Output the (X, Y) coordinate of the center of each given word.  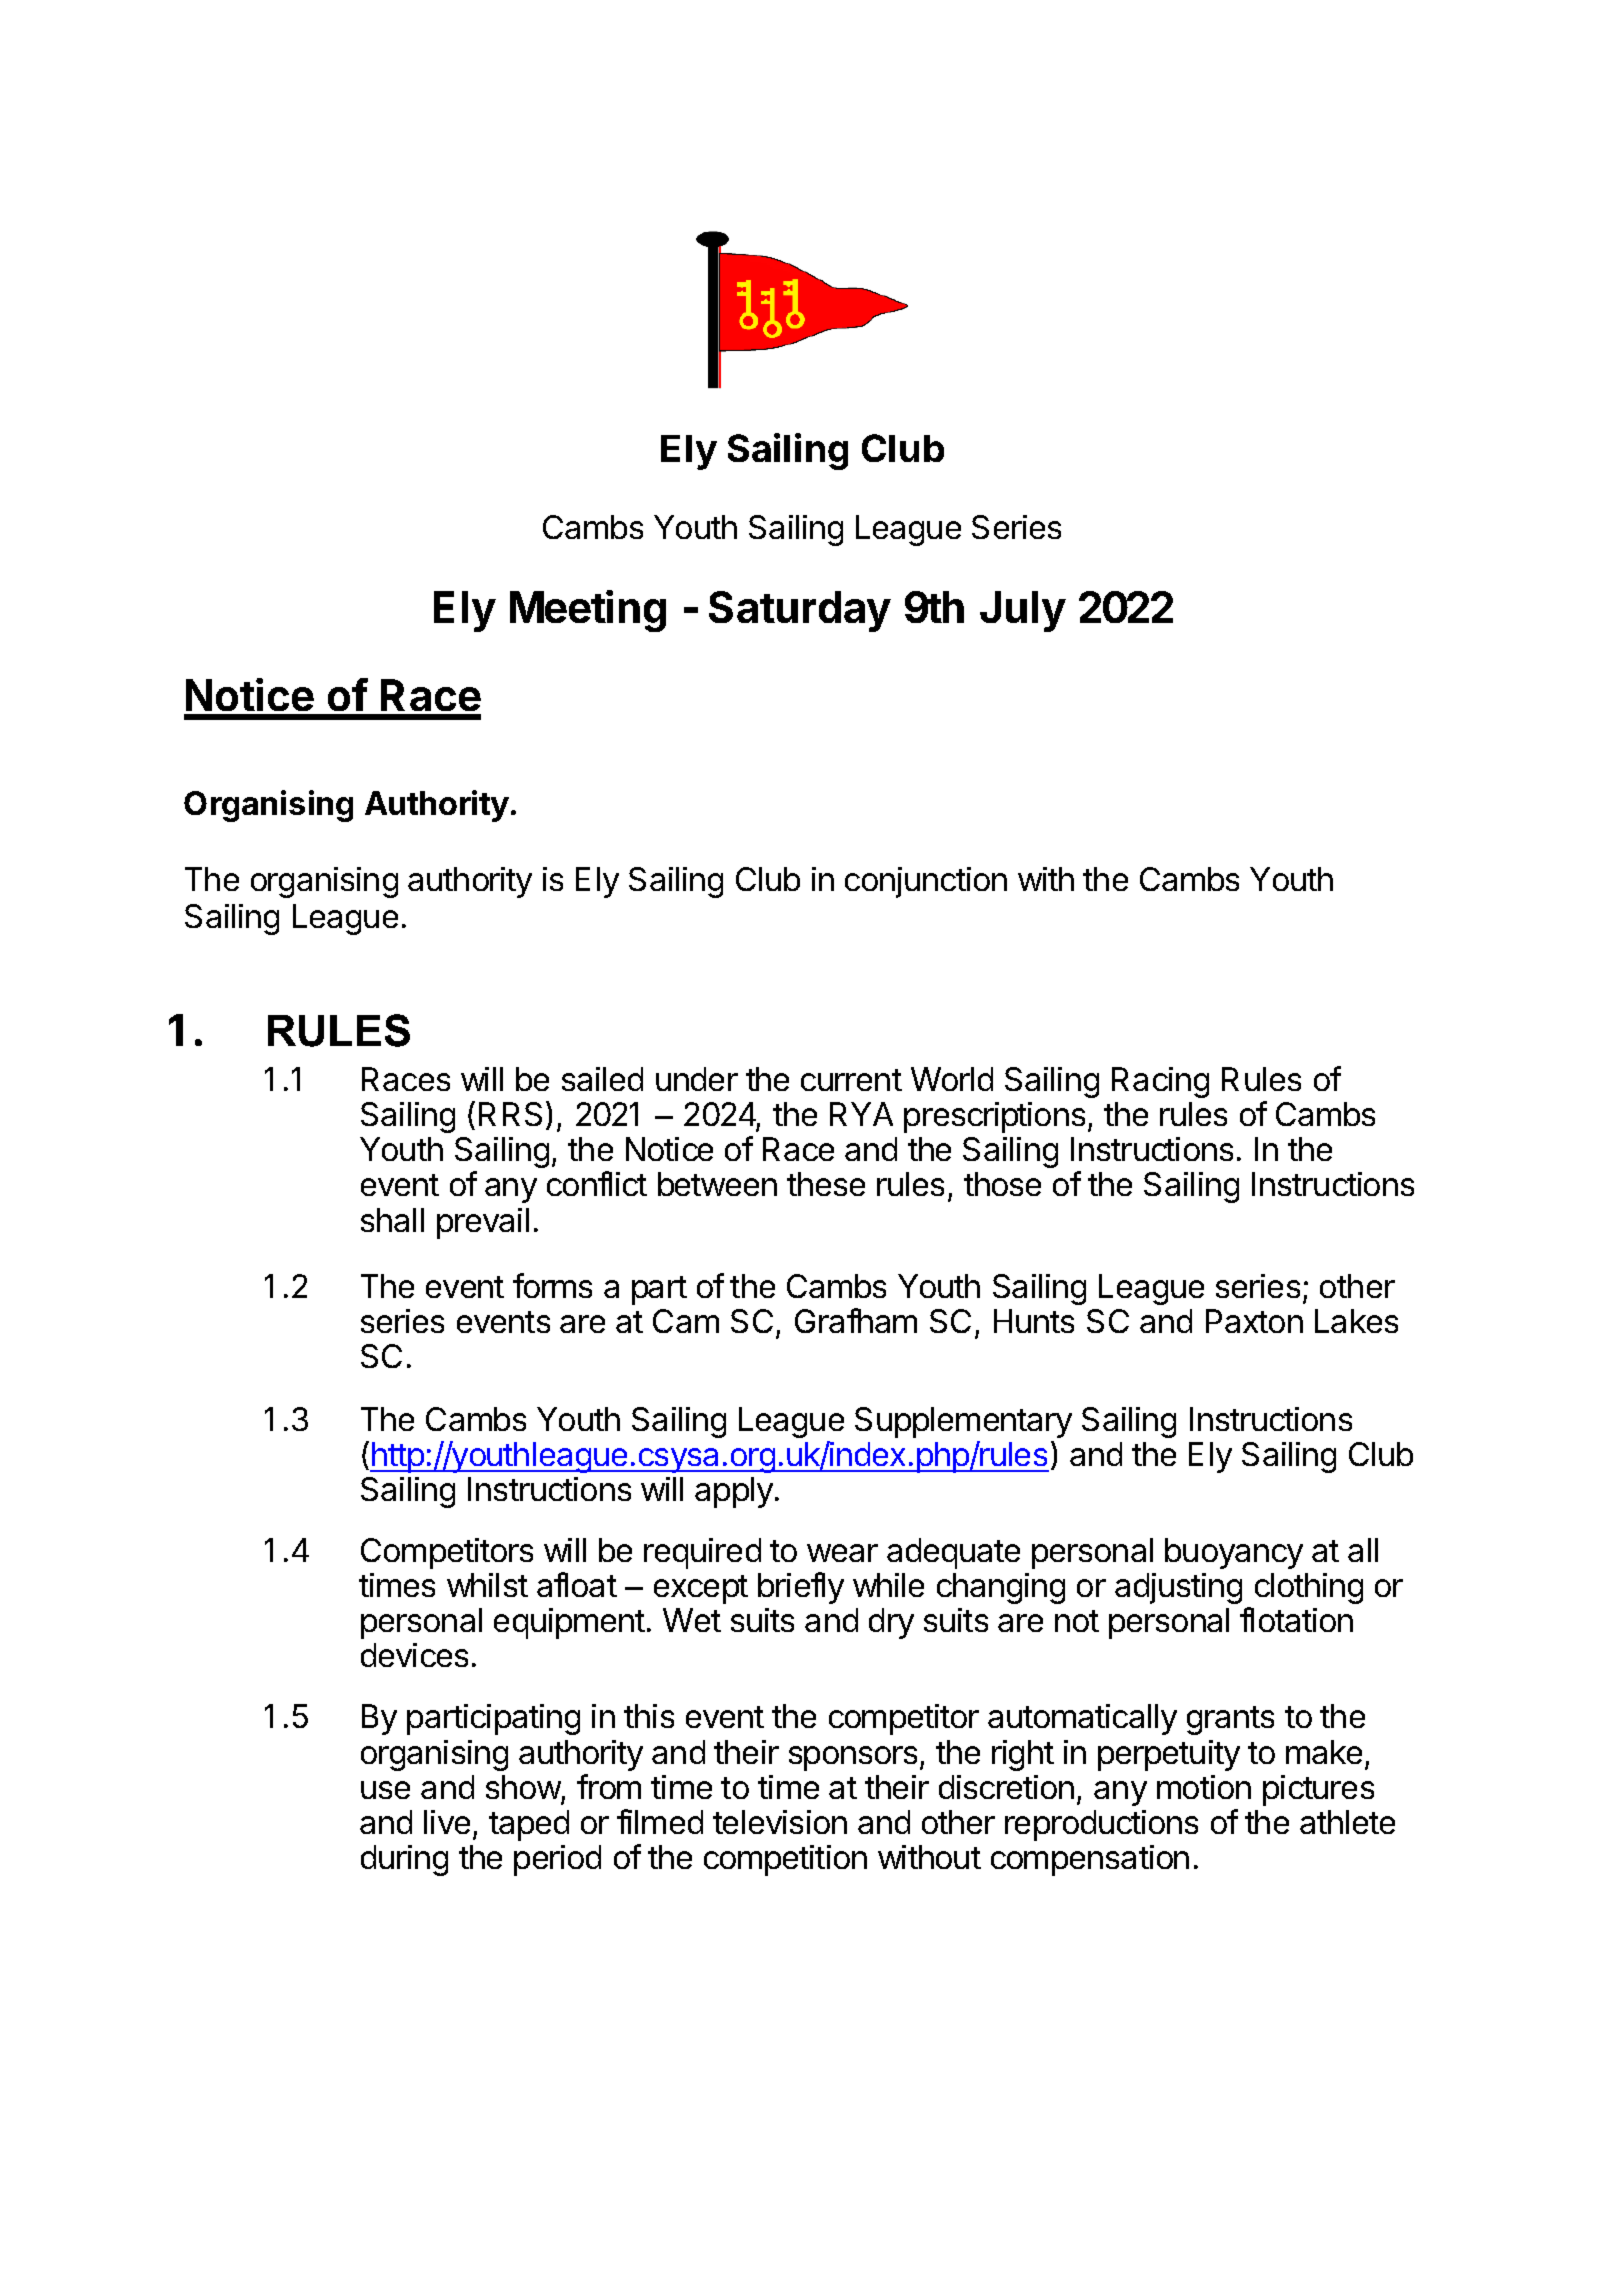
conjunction (926, 882)
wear (842, 1553)
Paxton (1254, 1321)
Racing (1160, 1082)
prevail (483, 1223)
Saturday (800, 611)
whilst (487, 1585)
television (780, 1822)
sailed (602, 1079)
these (826, 1184)
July (1023, 611)
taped (529, 1825)
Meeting (588, 611)
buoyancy (1234, 1553)
